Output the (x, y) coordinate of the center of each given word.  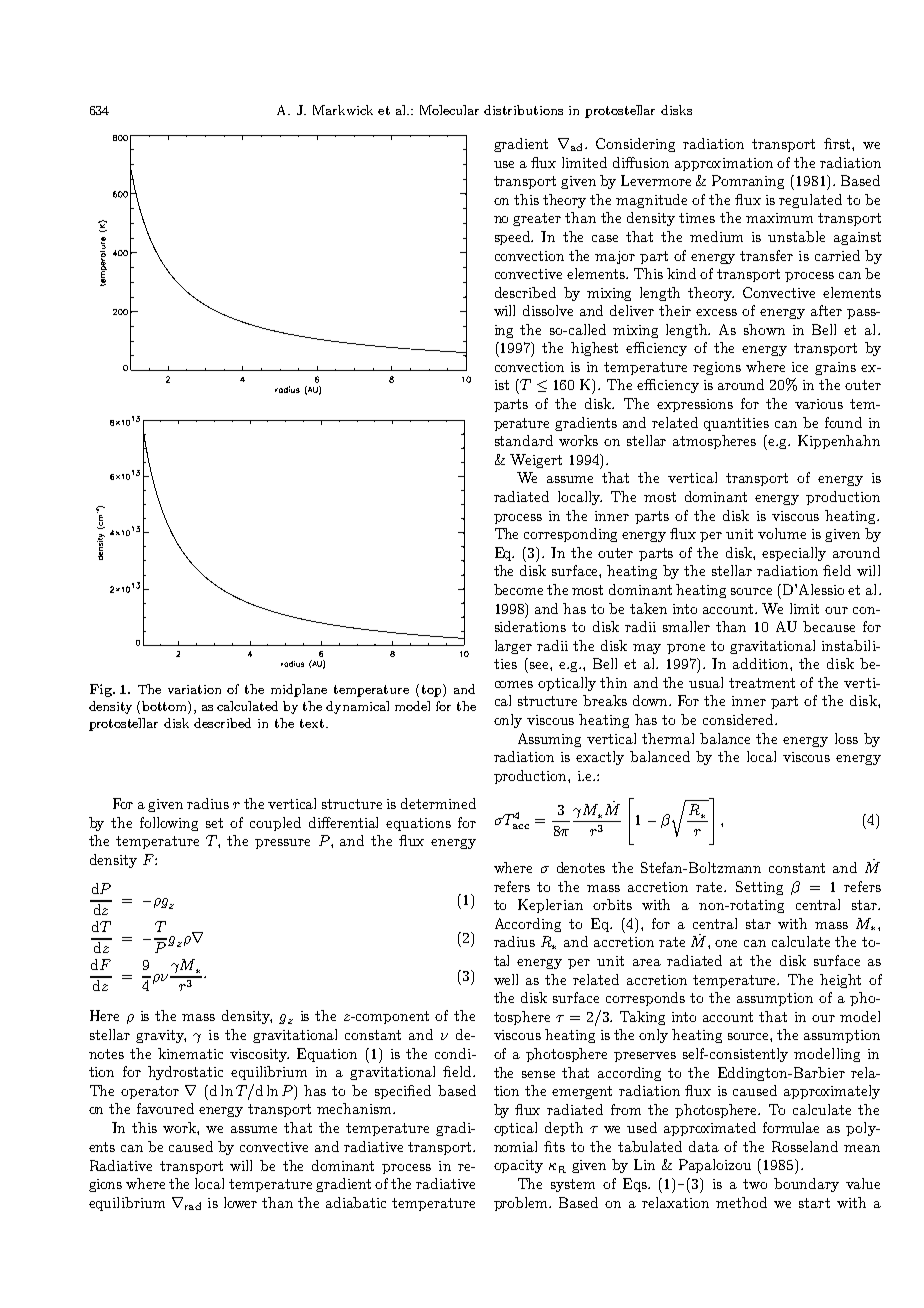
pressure (282, 844)
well (506, 979)
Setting (759, 888)
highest (594, 349)
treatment (762, 683)
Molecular (449, 110)
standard (524, 440)
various (819, 404)
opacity (518, 1166)
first (838, 143)
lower (240, 1202)
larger (513, 647)
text (312, 723)
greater (537, 219)
